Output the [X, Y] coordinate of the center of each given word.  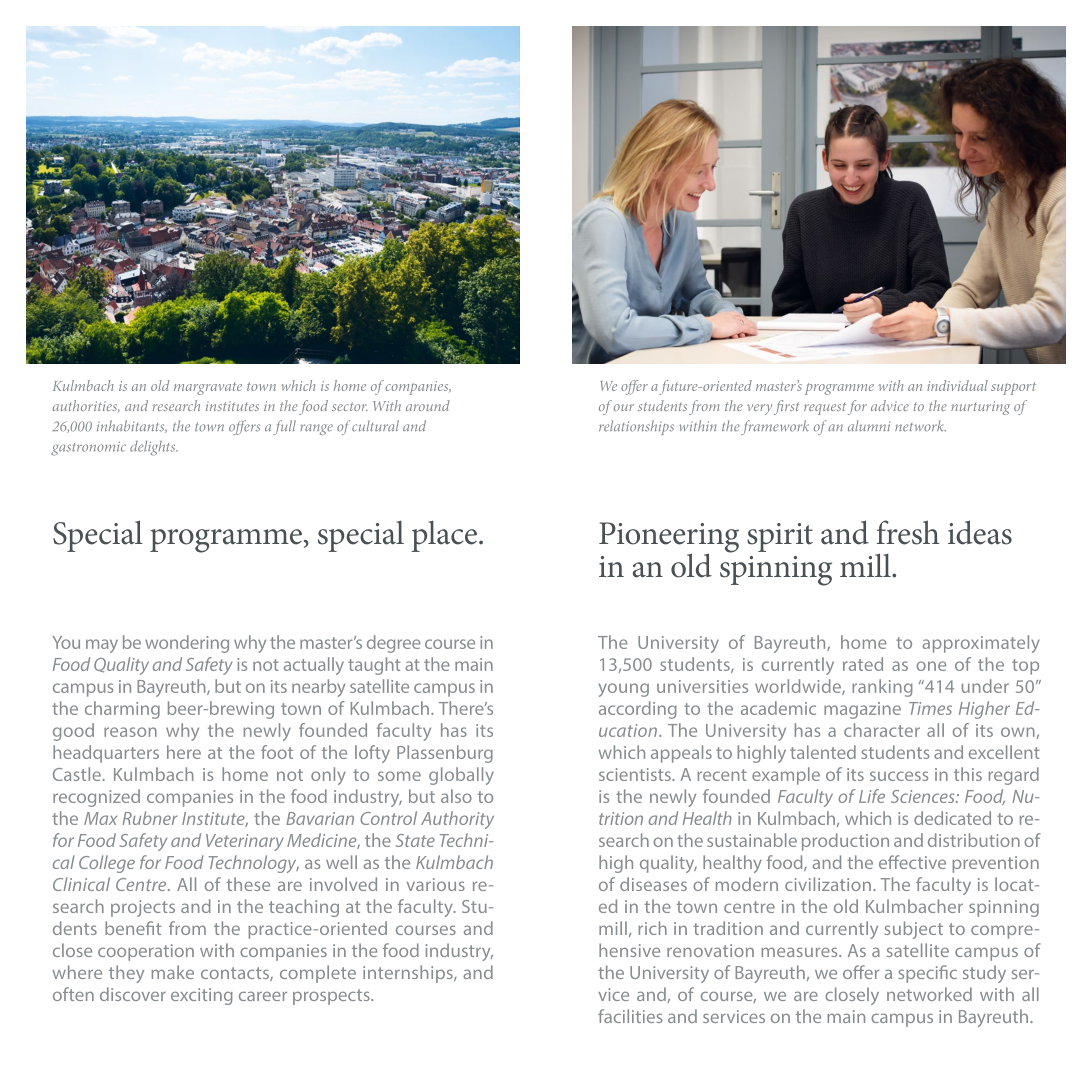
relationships [636, 427]
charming [122, 710]
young [623, 690]
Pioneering [669, 538]
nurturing [980, 408]
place [444, 536]
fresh [908, 532]
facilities [630, 1016]
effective [912, 862]
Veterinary [245, 842]
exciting [202, 996]
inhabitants [132, 426]
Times [930, 708]
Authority [457, 820]
